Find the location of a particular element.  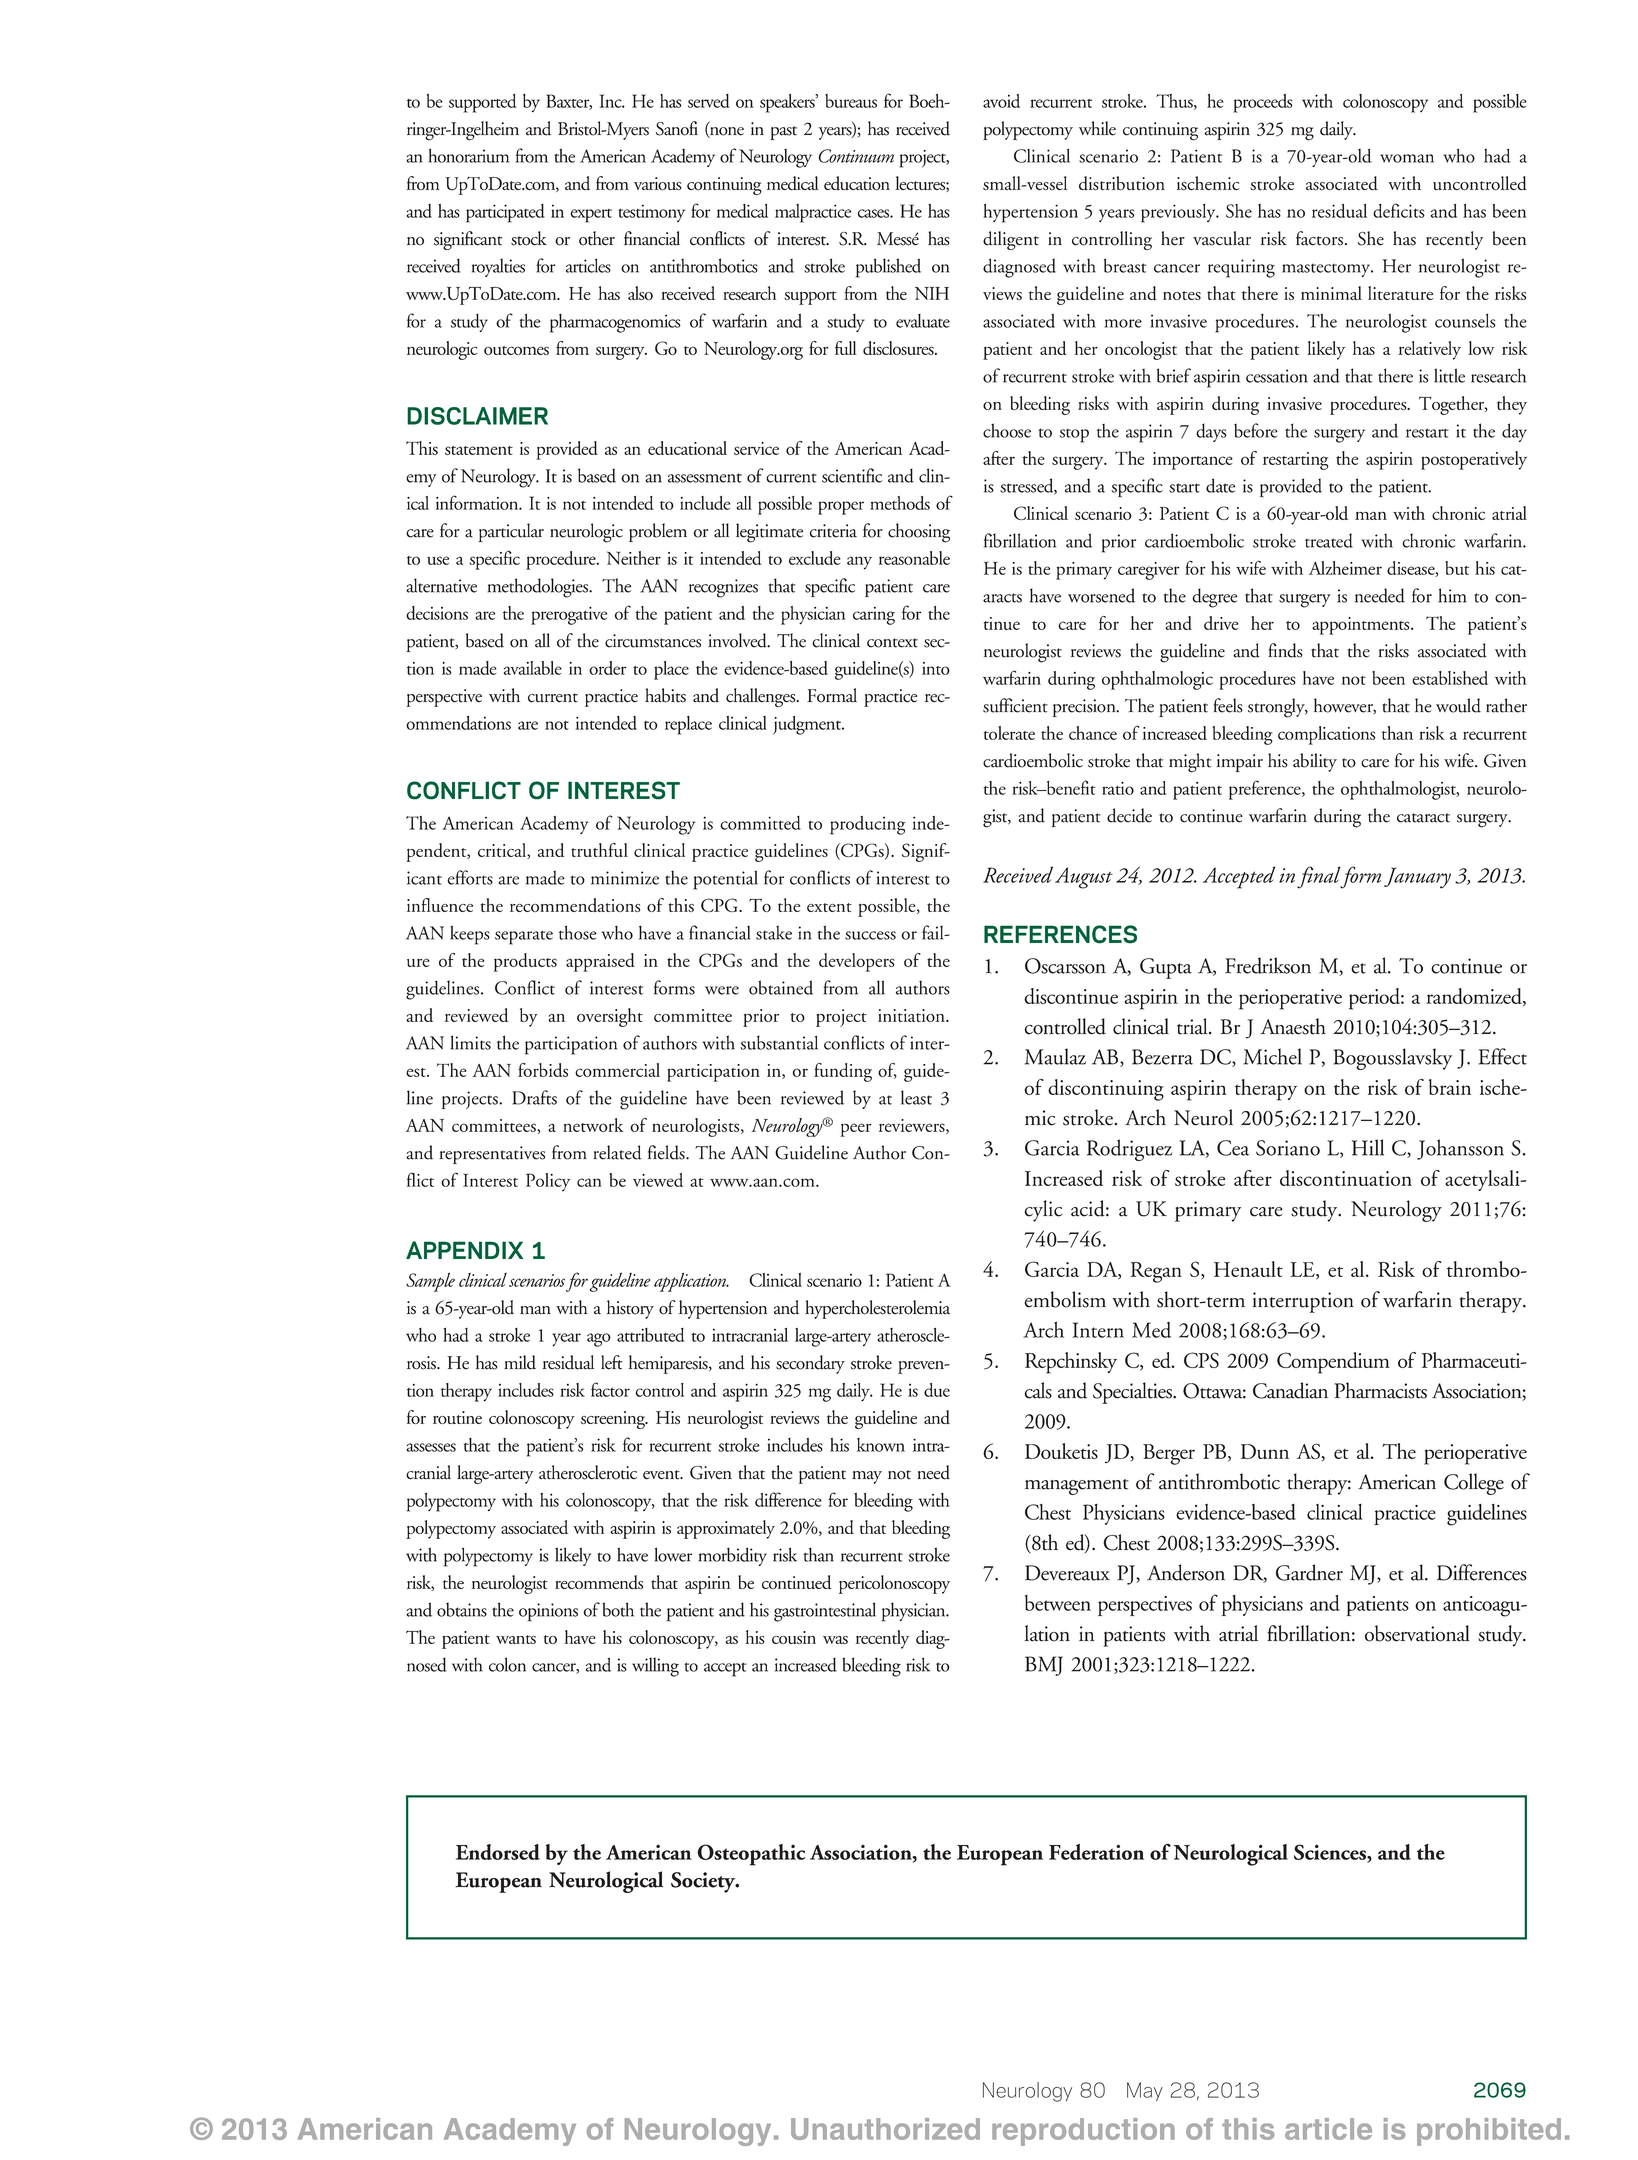

Alzheimer is located at coordinates (1345, 568).
